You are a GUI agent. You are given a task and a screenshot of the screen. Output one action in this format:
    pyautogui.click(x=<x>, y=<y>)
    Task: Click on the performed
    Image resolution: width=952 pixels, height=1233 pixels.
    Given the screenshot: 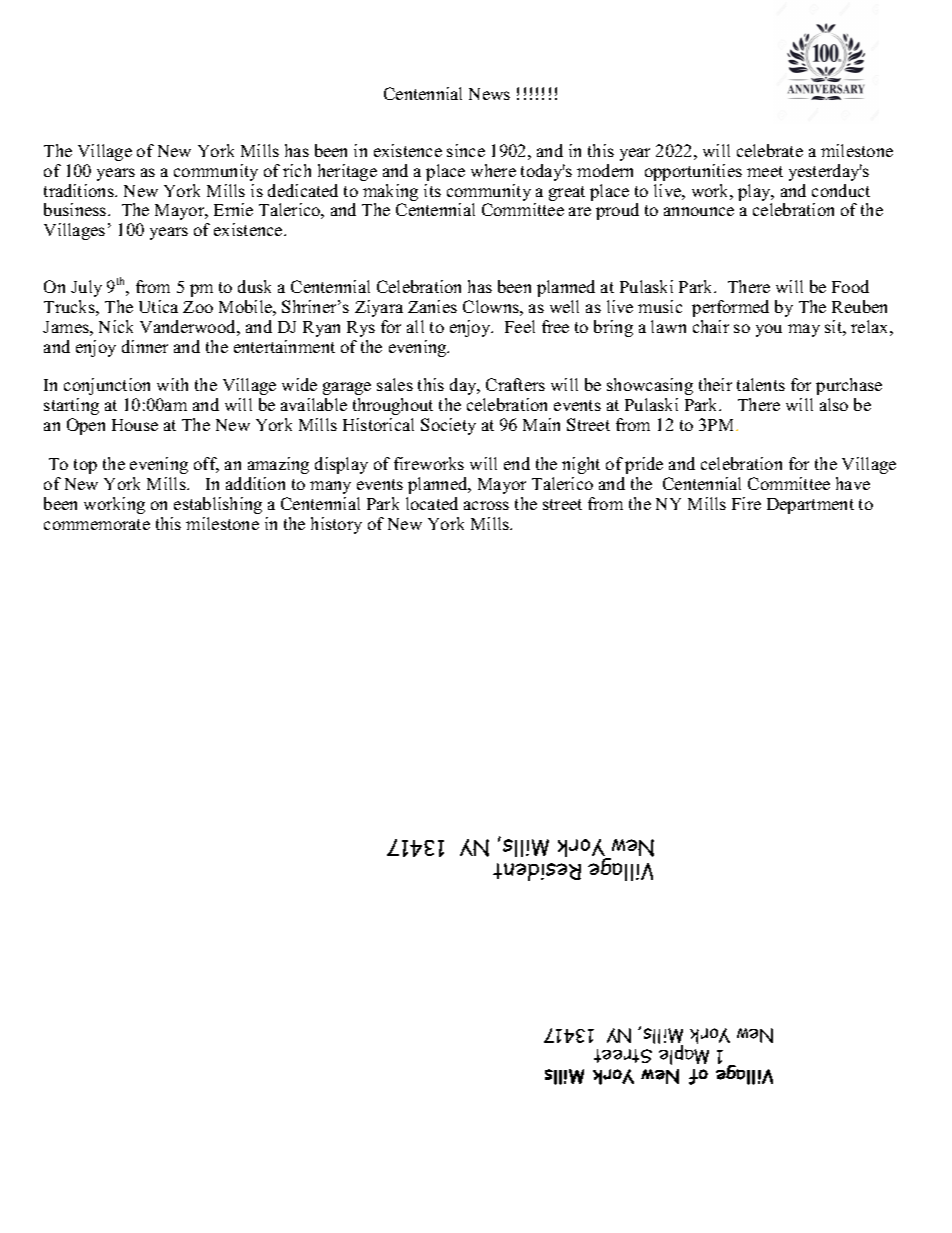 What is the action you would take?
    pyautogui.click(x=730, y=308)
